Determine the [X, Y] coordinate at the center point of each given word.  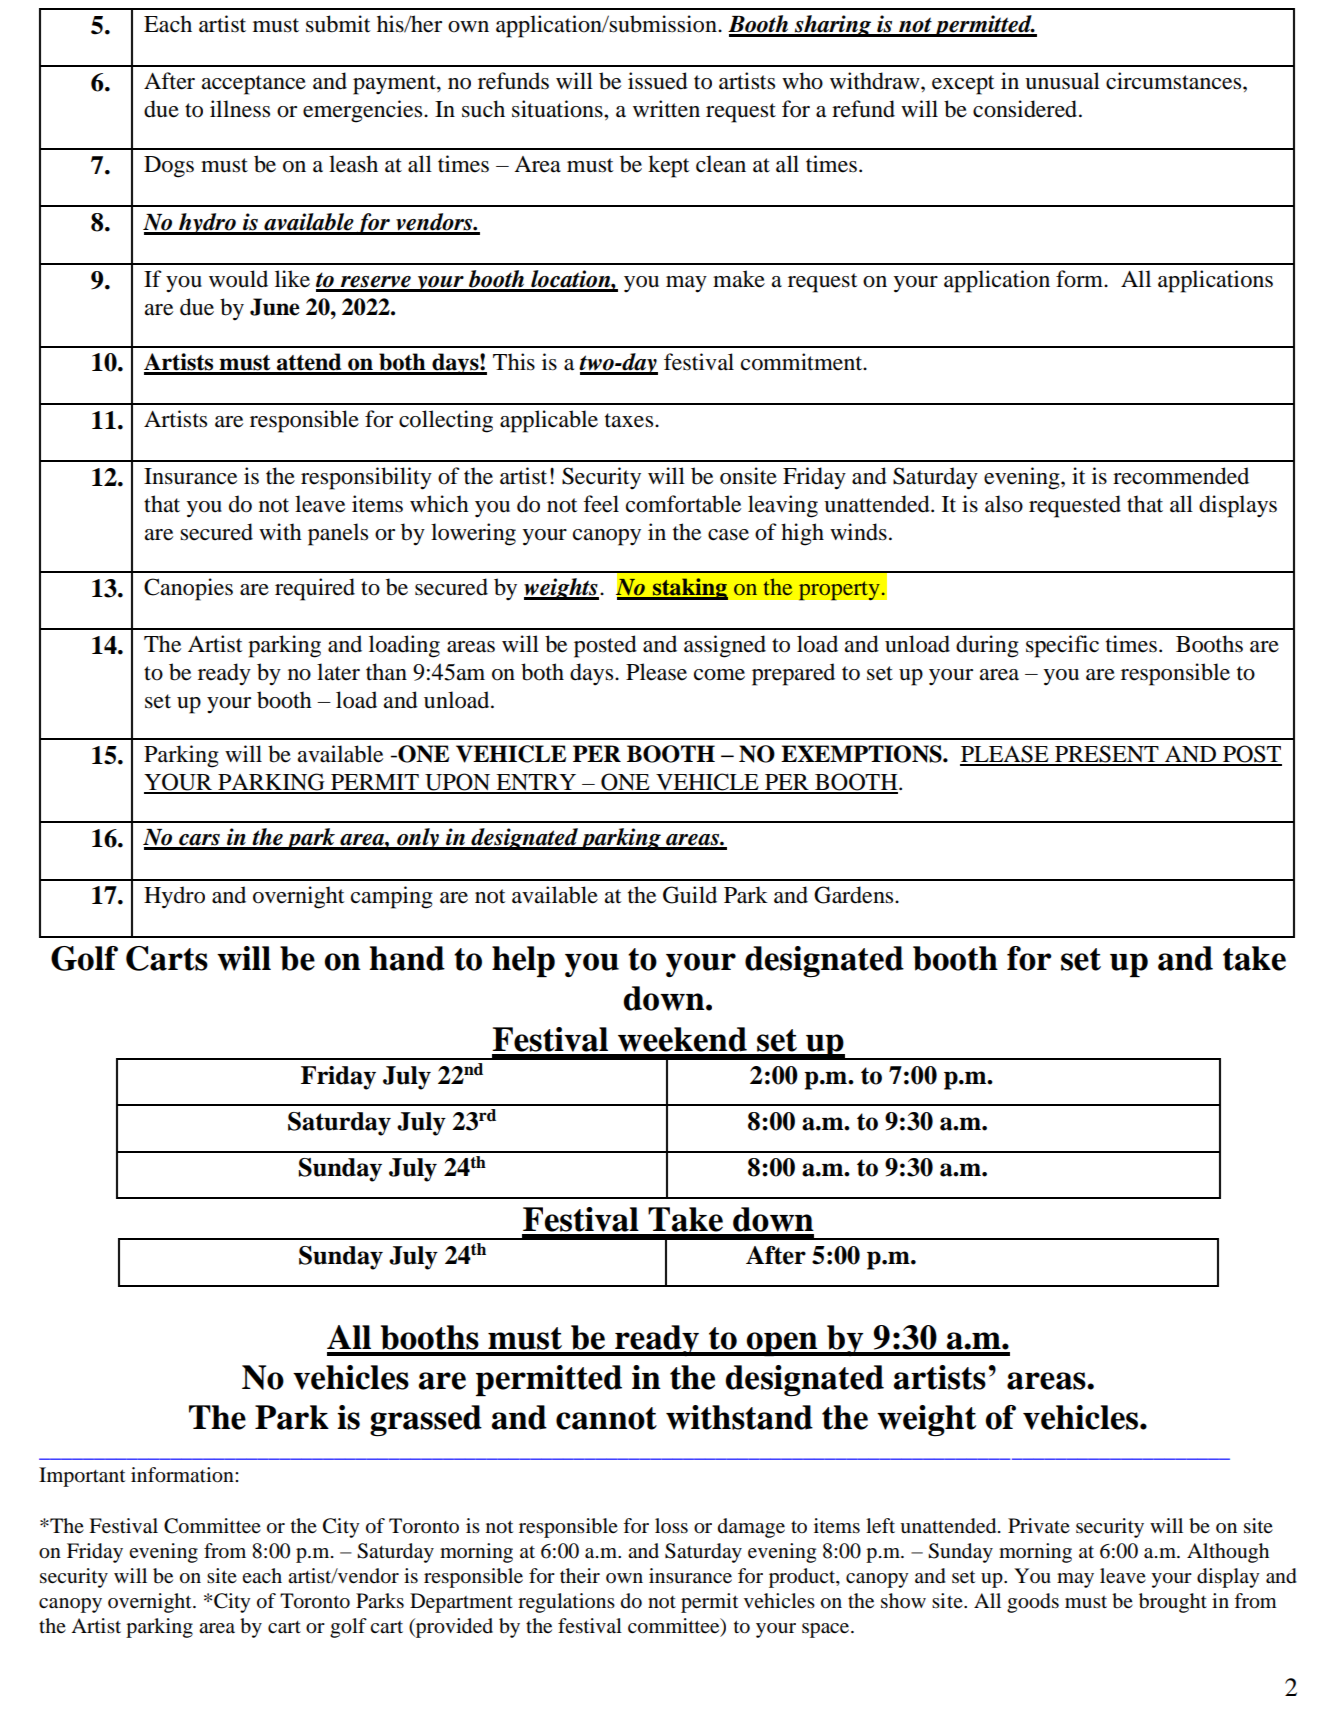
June [275, 307]
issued [658, 81]
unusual [1062, 81]
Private [1039, 1525]
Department [461, 1603]
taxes [630, 420]
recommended [1181, 476]
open [782, 1344]
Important [82, 1477]
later [338, 672]
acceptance [253, 85]
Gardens [855, 895]
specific [1062, 646]
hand [407, 958]
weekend [682, 1039]
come [719, 675]
